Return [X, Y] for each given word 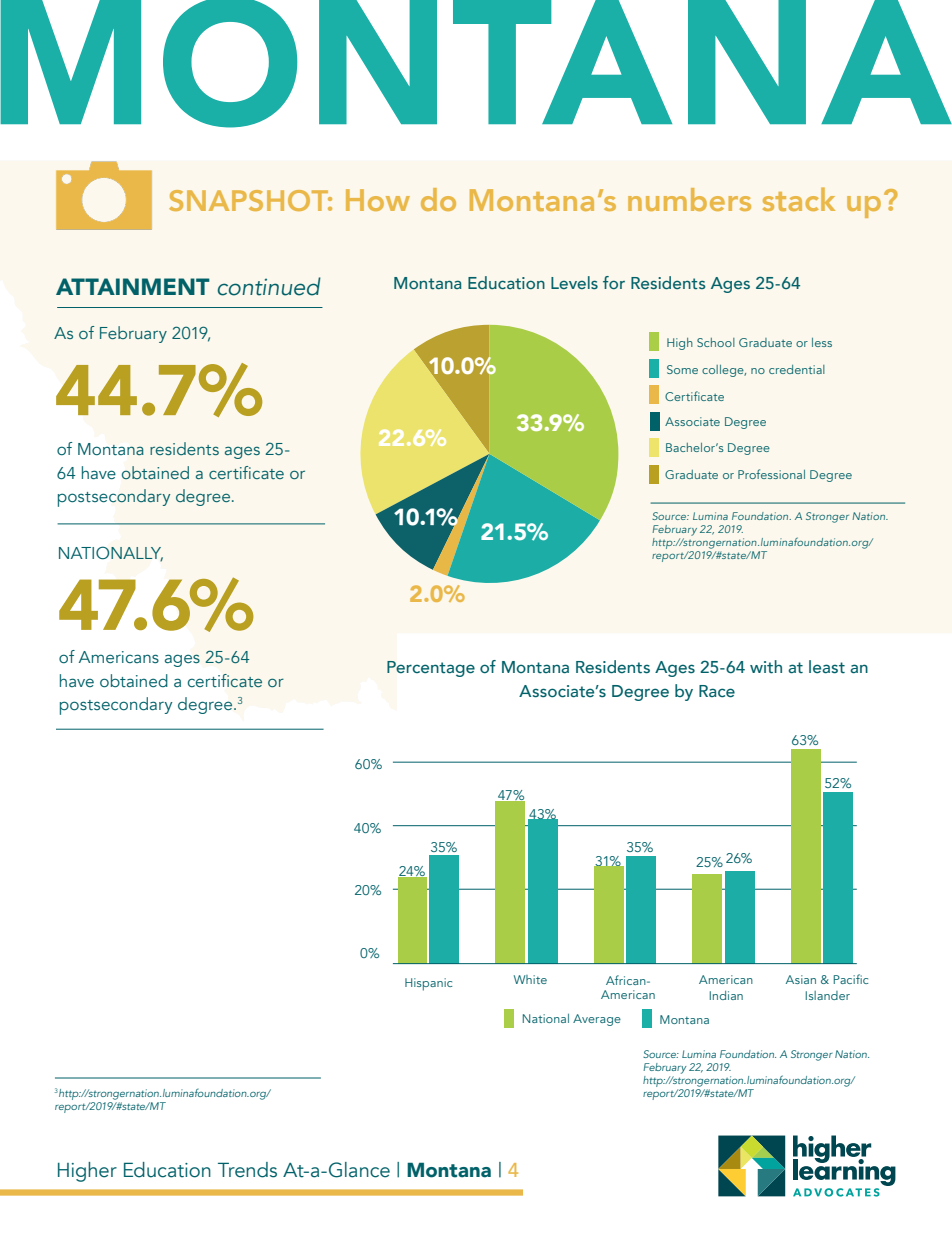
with [766, 667]
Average [597, 1020]
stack [799, 199]
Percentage [431, 669]
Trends [247, 1170]
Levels [574, 282]
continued [269, 286]
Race [717, 691]
